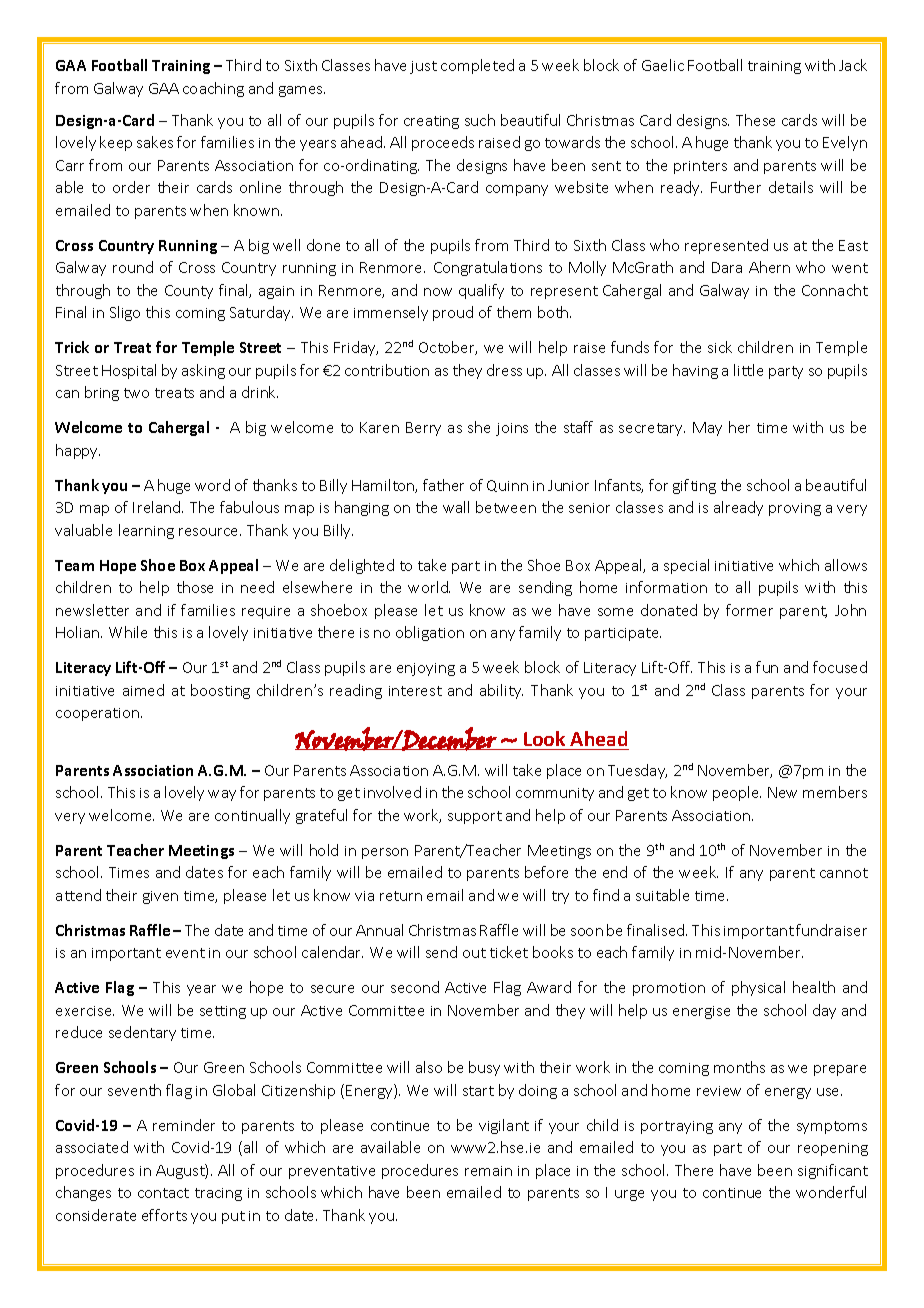  What do you see at coordinates (844, 873) in the screenshot?
I see `cannot` at bounding box center [844, 873].
